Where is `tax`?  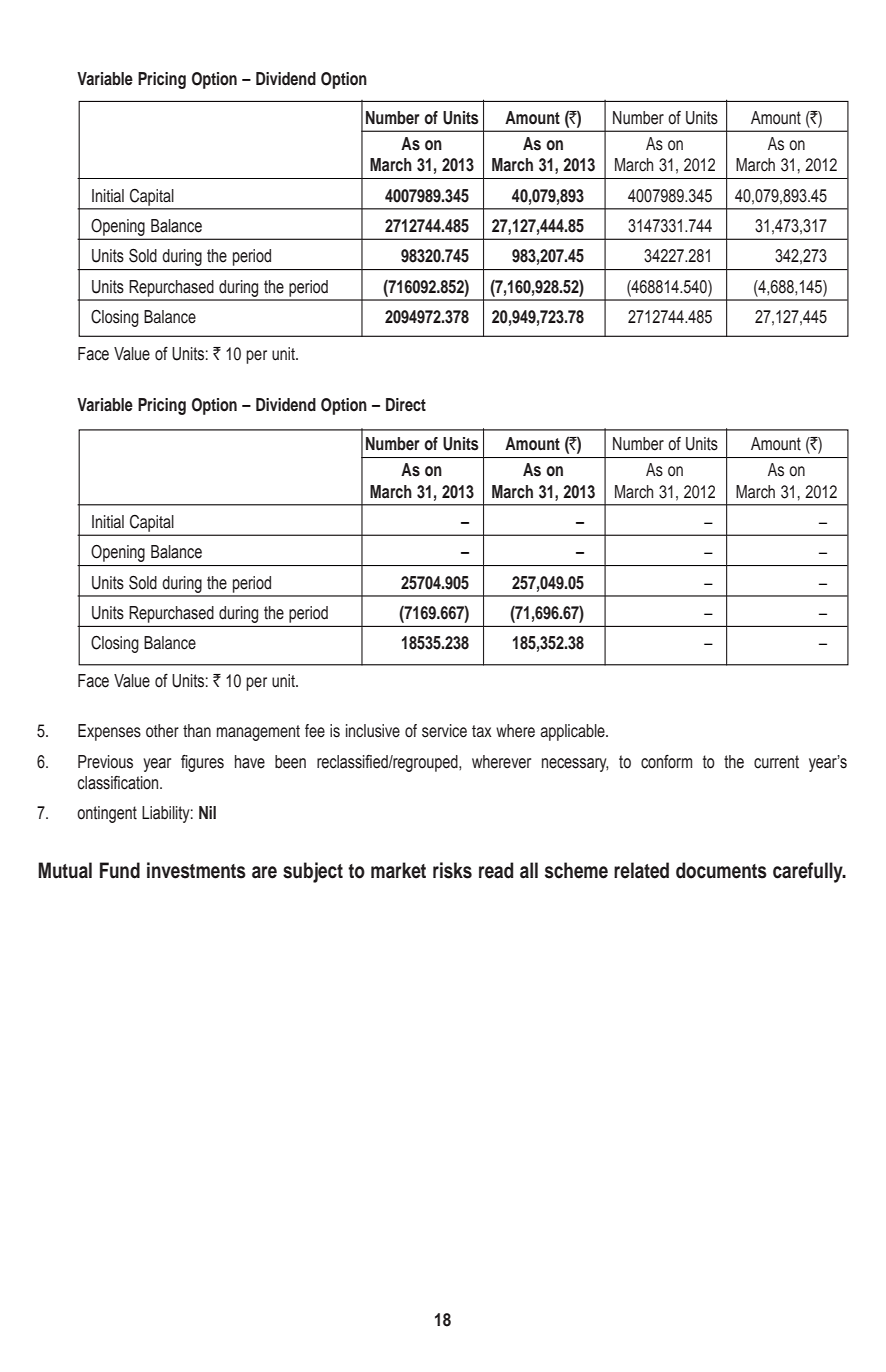 tax is located at coordinates (482, 731).
